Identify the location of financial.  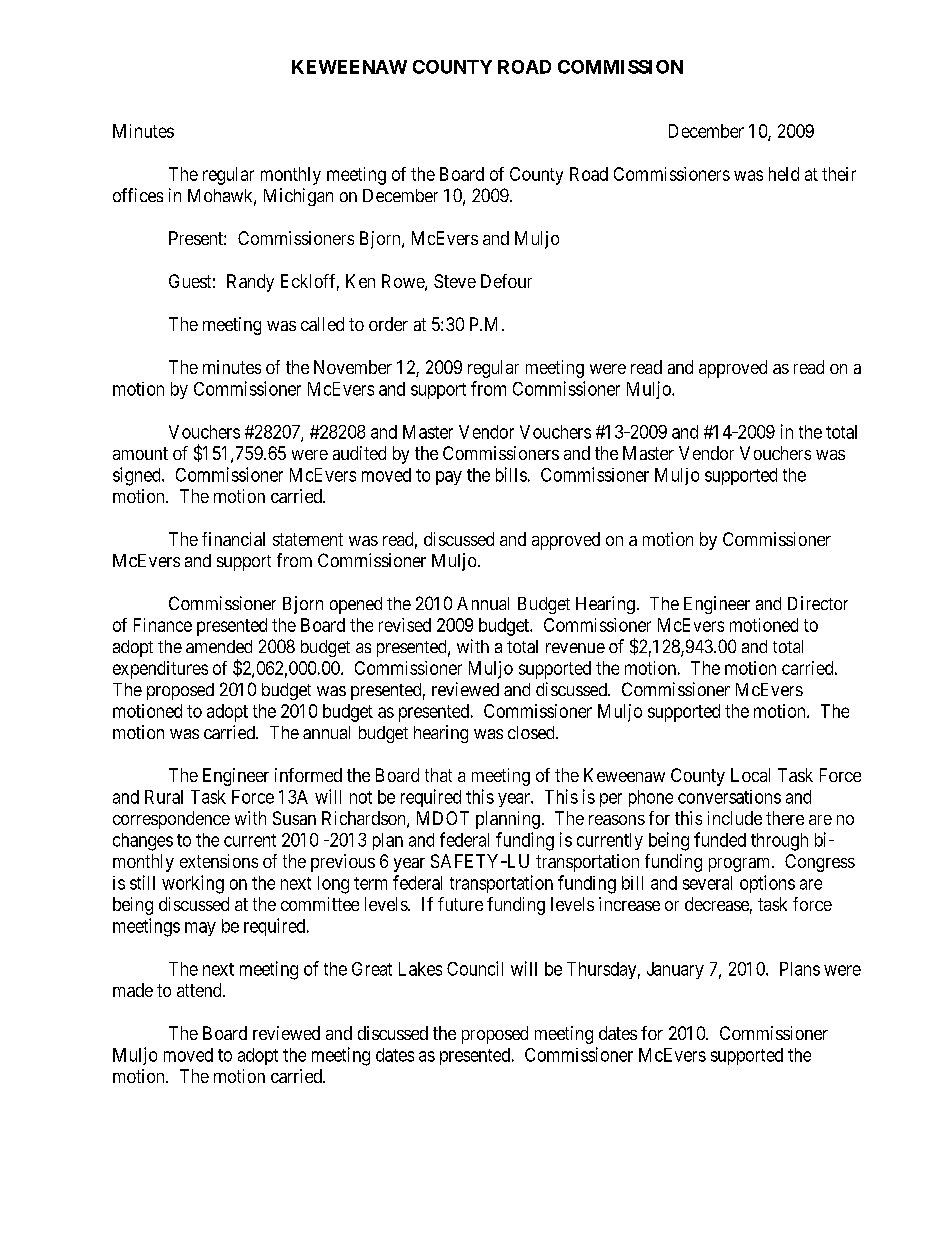
(233, 539).
